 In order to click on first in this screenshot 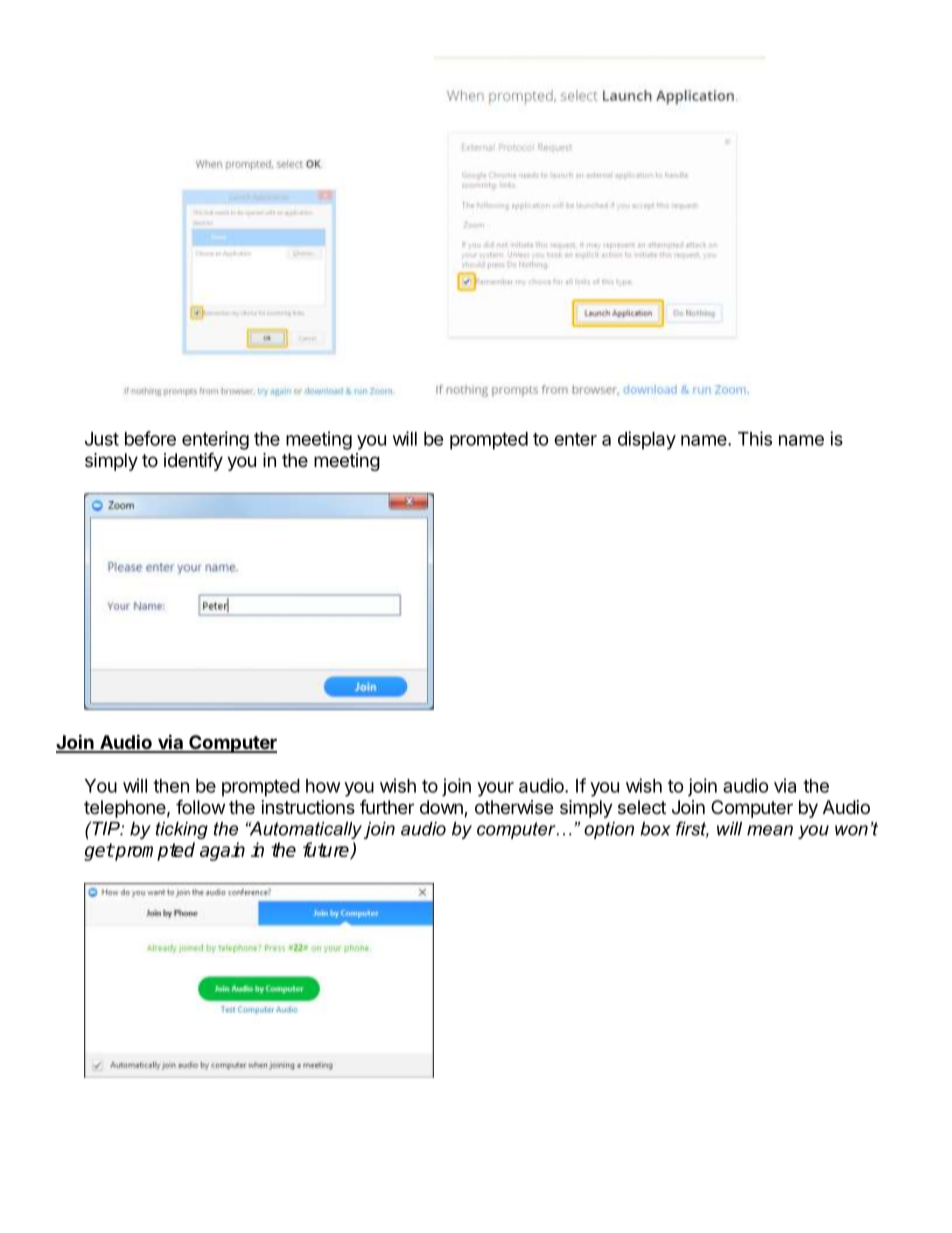, I will do `click(692, 829)`.
